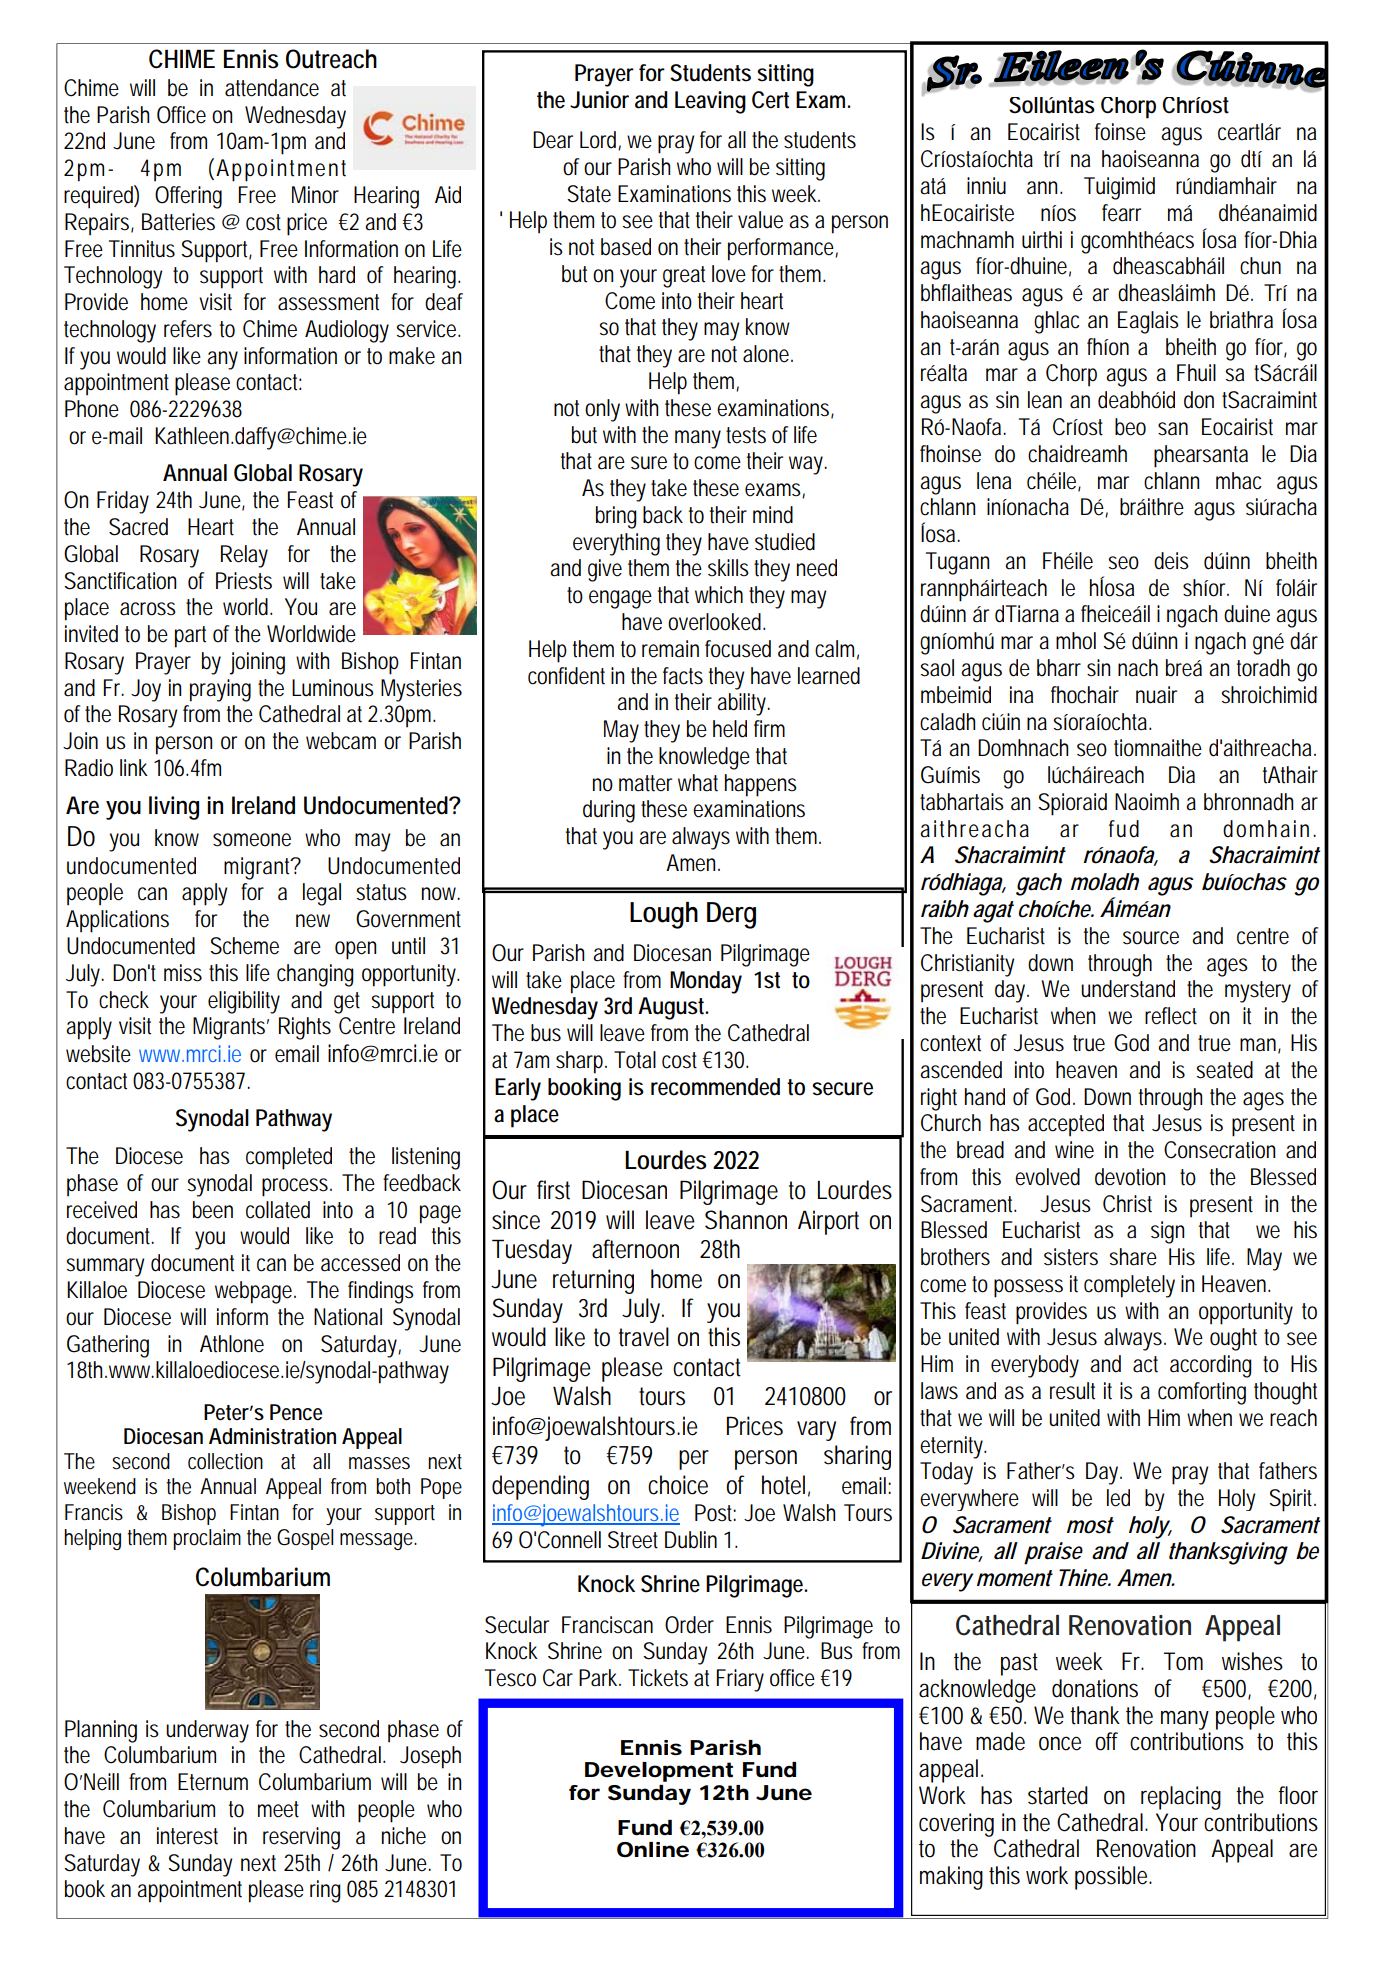 The image size is (1389, 1965). I want to click on Monday, so click(706, 982).
